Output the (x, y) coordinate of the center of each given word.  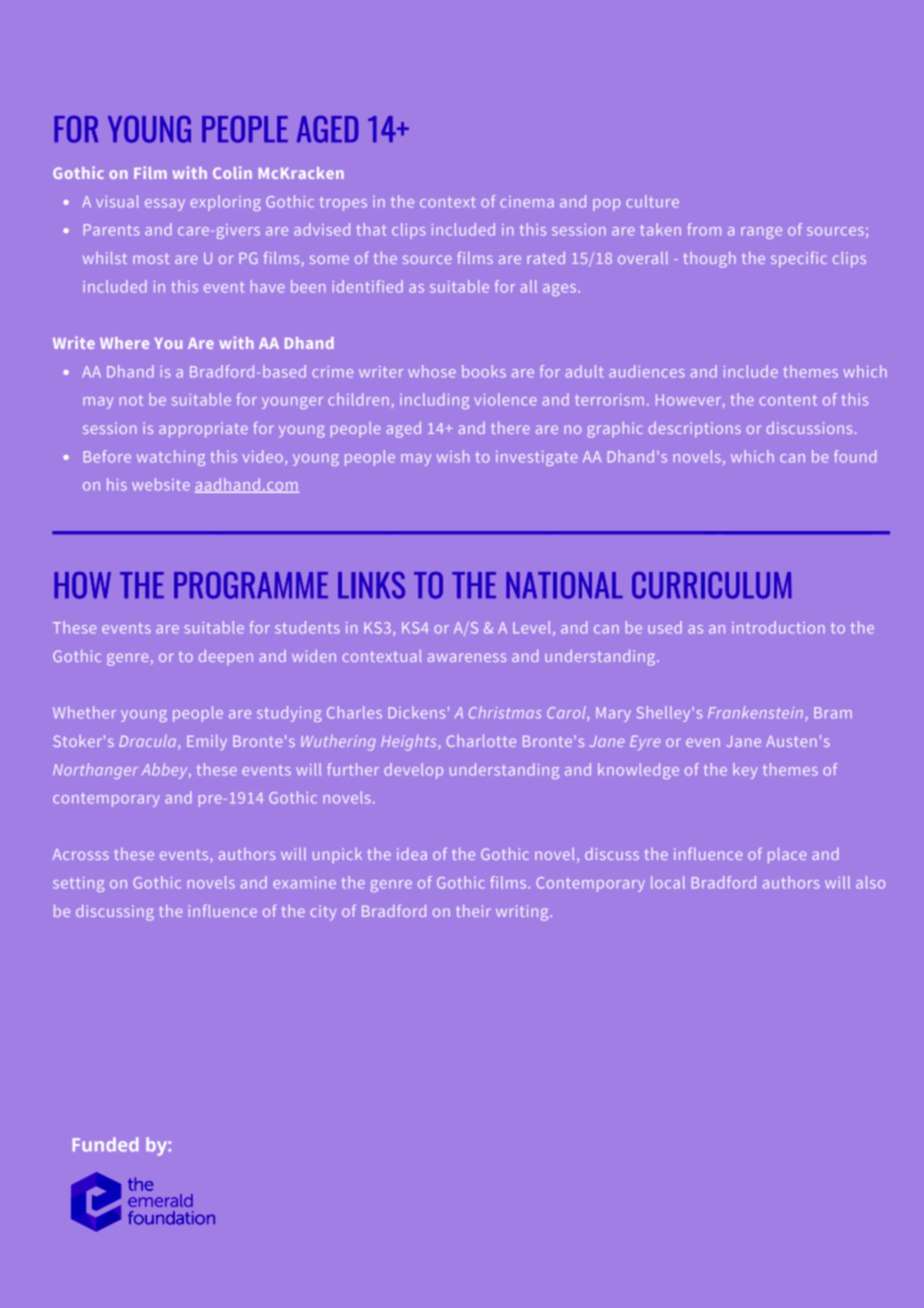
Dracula (149, 742)
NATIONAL (564, 585)
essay (165, 205)
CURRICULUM (712, 585)
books (484, 371)
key (745, 771)
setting (78, 884)
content (788, 400)
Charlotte (481, 741)
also (870, 882)
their (473, 911)
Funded (105, 1144)
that (371, 229)
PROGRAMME (251, 585)
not (131, 400)
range (761, 233)
